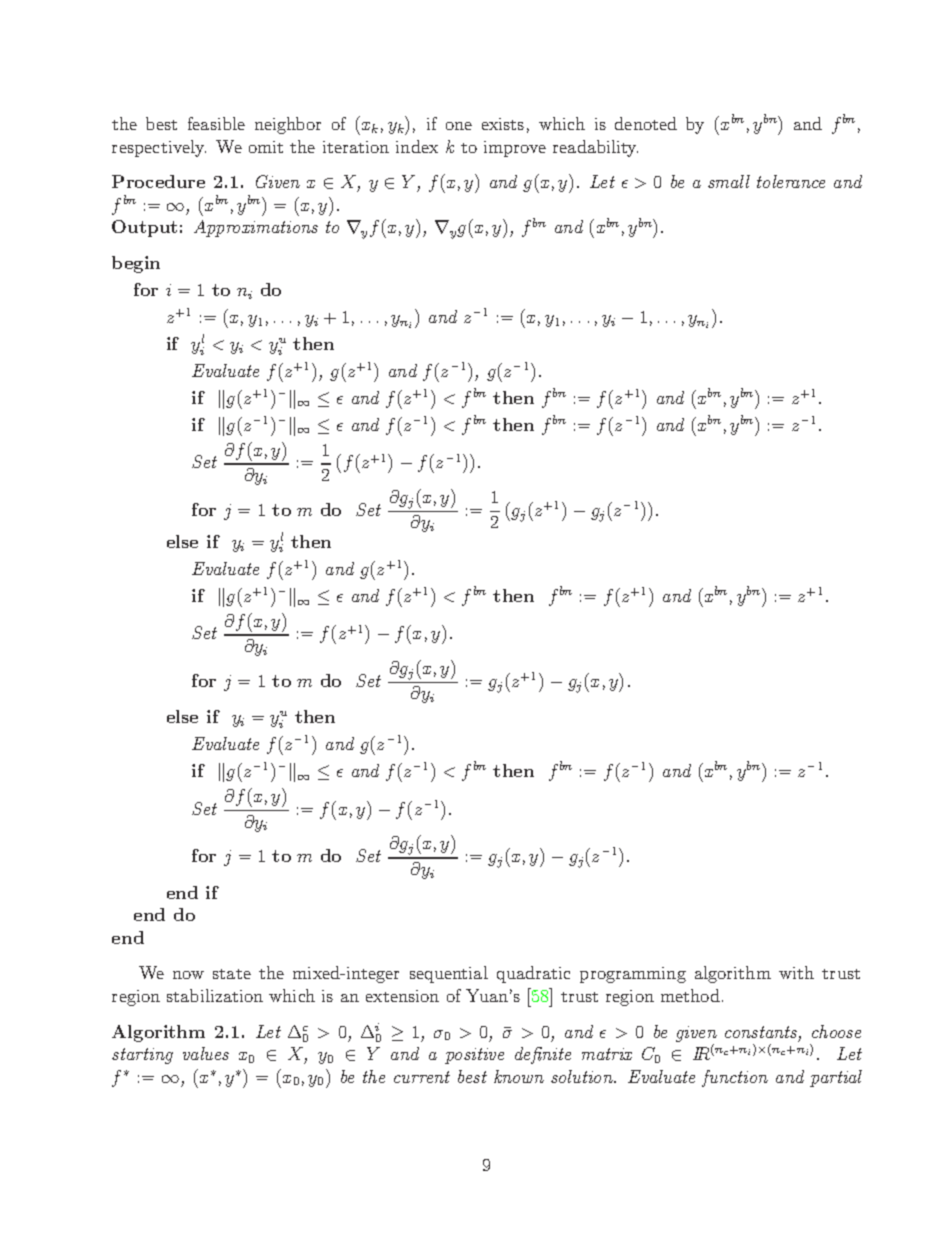 This screenshot has height=1233, width=952. I want to click on with, so click(796, 972).
